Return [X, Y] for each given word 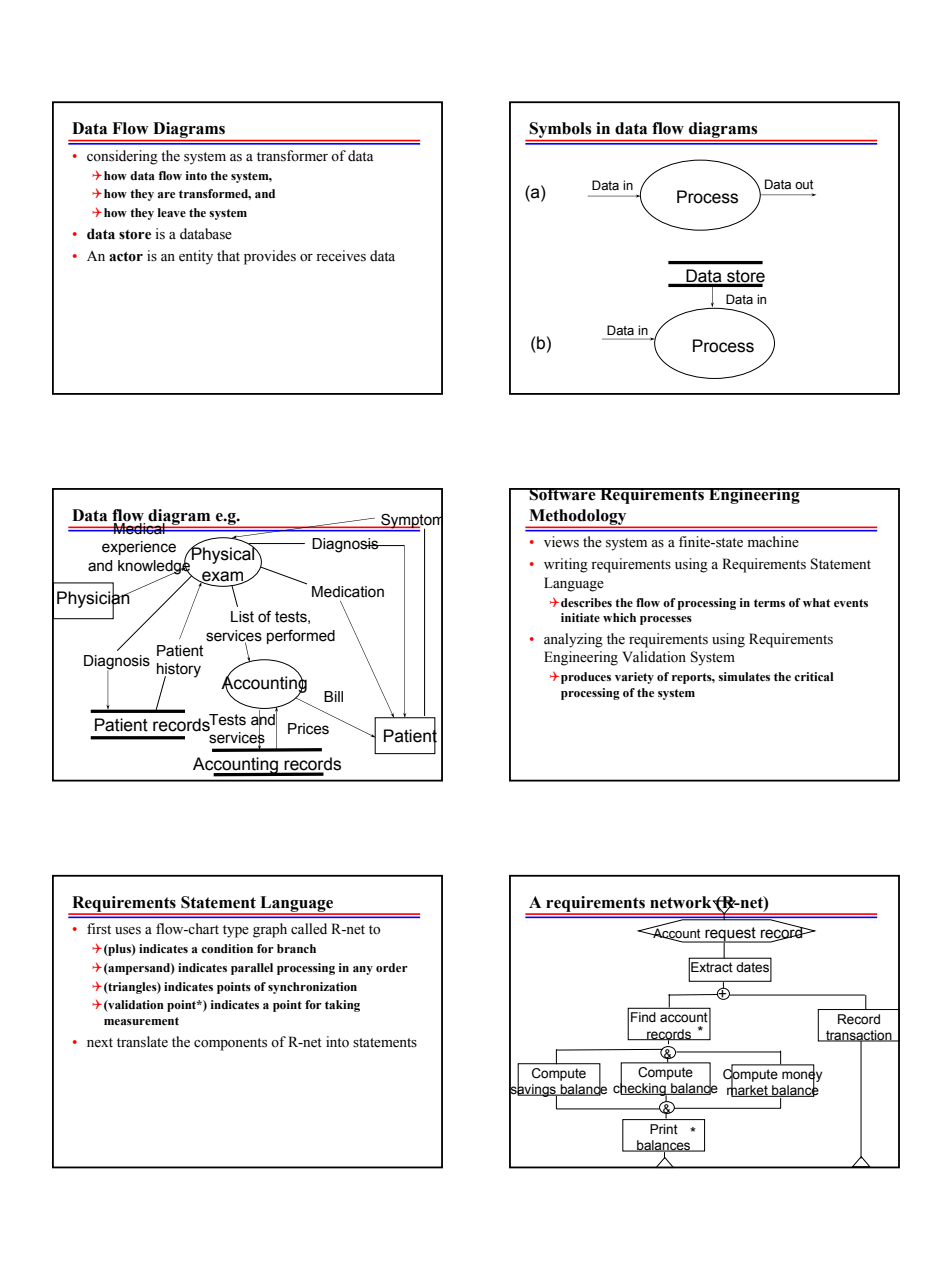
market [748, 1090]
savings [533, 1091]
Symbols [561, 131]
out [804, 184]
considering [122, 157]
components [230, 1044]
